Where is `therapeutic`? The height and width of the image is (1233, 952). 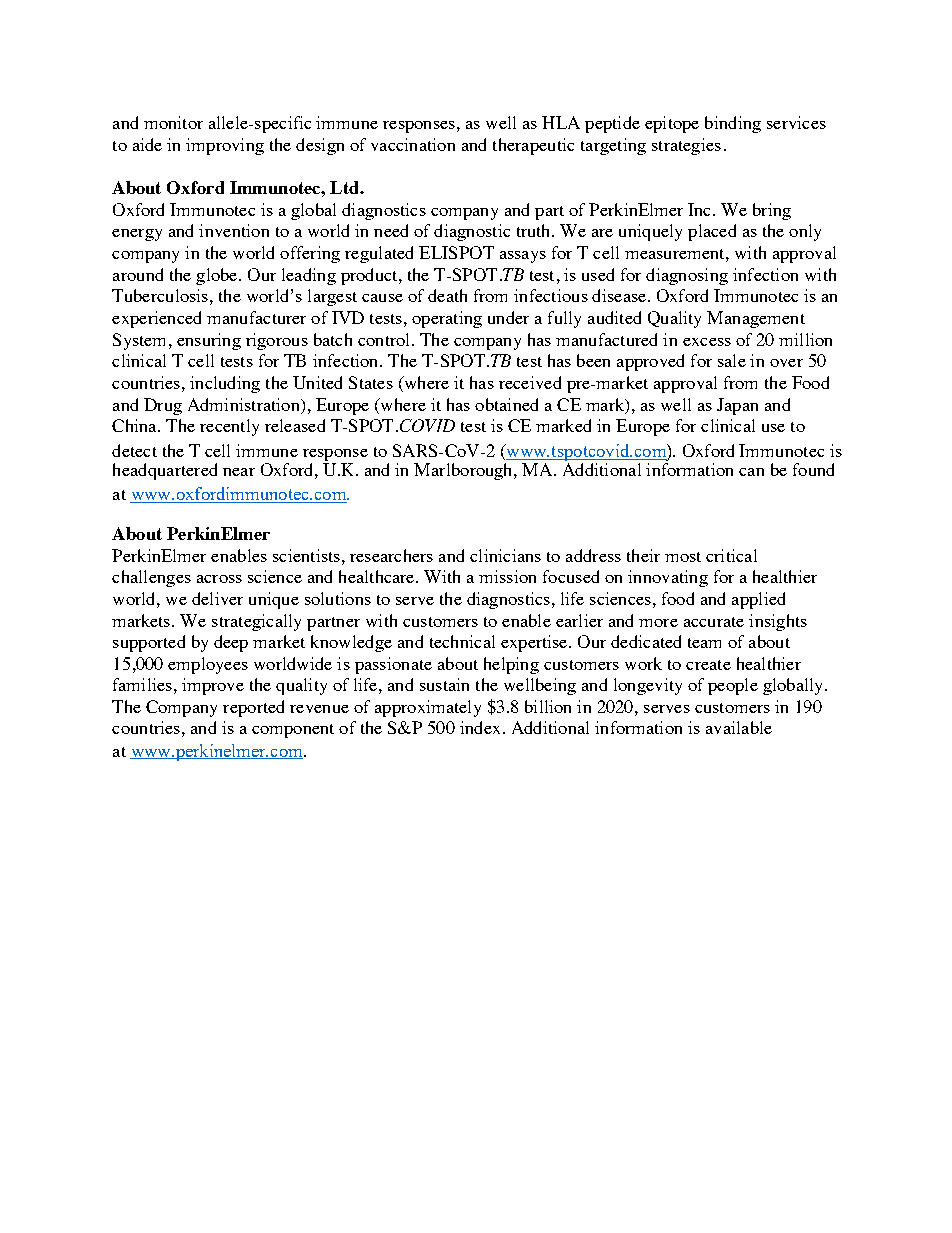 therapeutic is located at coordinates (533, 146).
